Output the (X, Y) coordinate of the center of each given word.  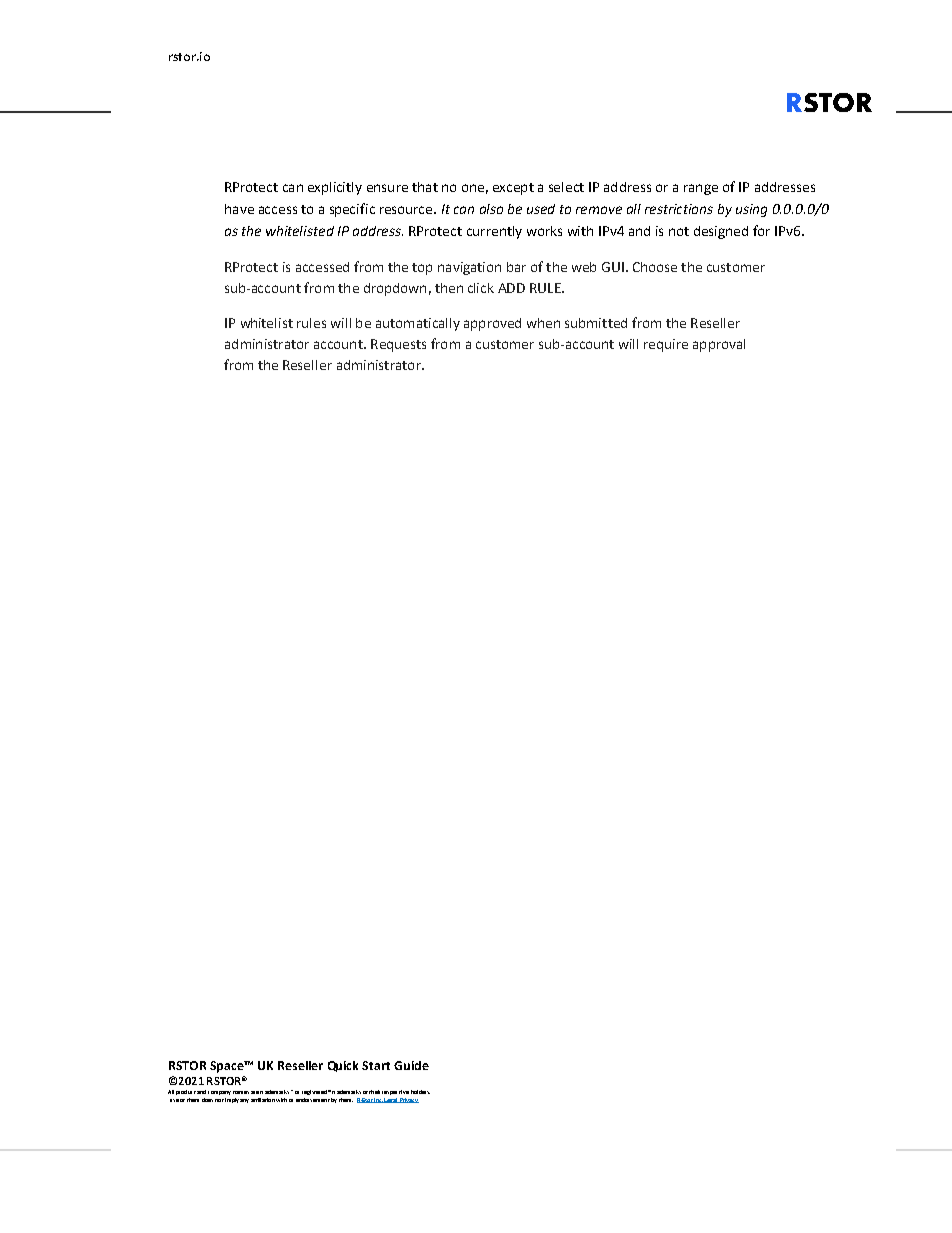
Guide (411, 1065)
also (491, 209)
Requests (398, 345)
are (255, 1092)
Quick (343, 1066)
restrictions (679, 209)
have (239, 209)
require (666, 345)
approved (492, 324)
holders (420, 1092)
